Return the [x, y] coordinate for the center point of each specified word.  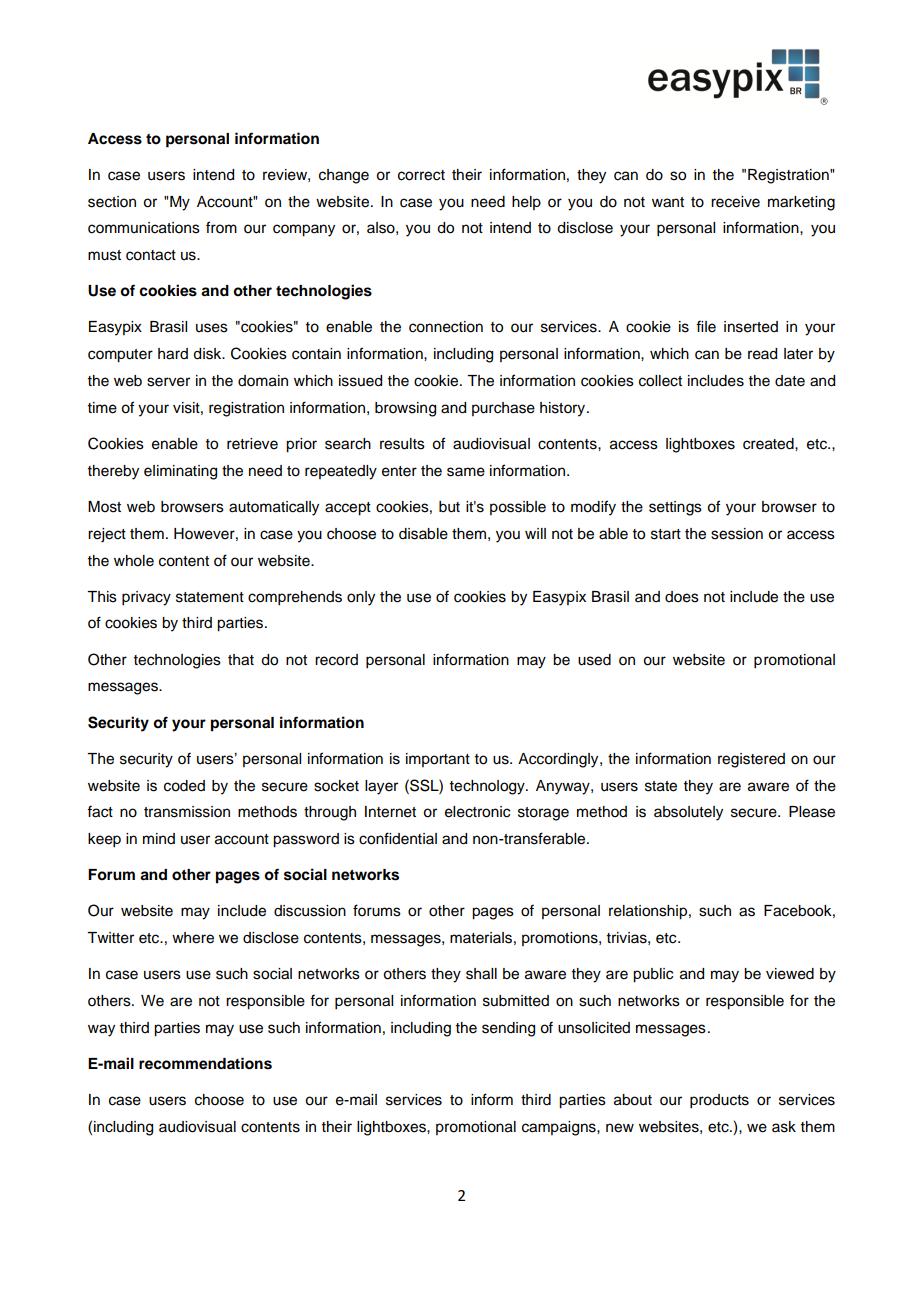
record [336, 660]
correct [421, 175]
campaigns [560, 1128]
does [682, 597]
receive [735, 202]
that [241, 660]
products [719, 1101]
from [221, 227]
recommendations [205, 1063]
